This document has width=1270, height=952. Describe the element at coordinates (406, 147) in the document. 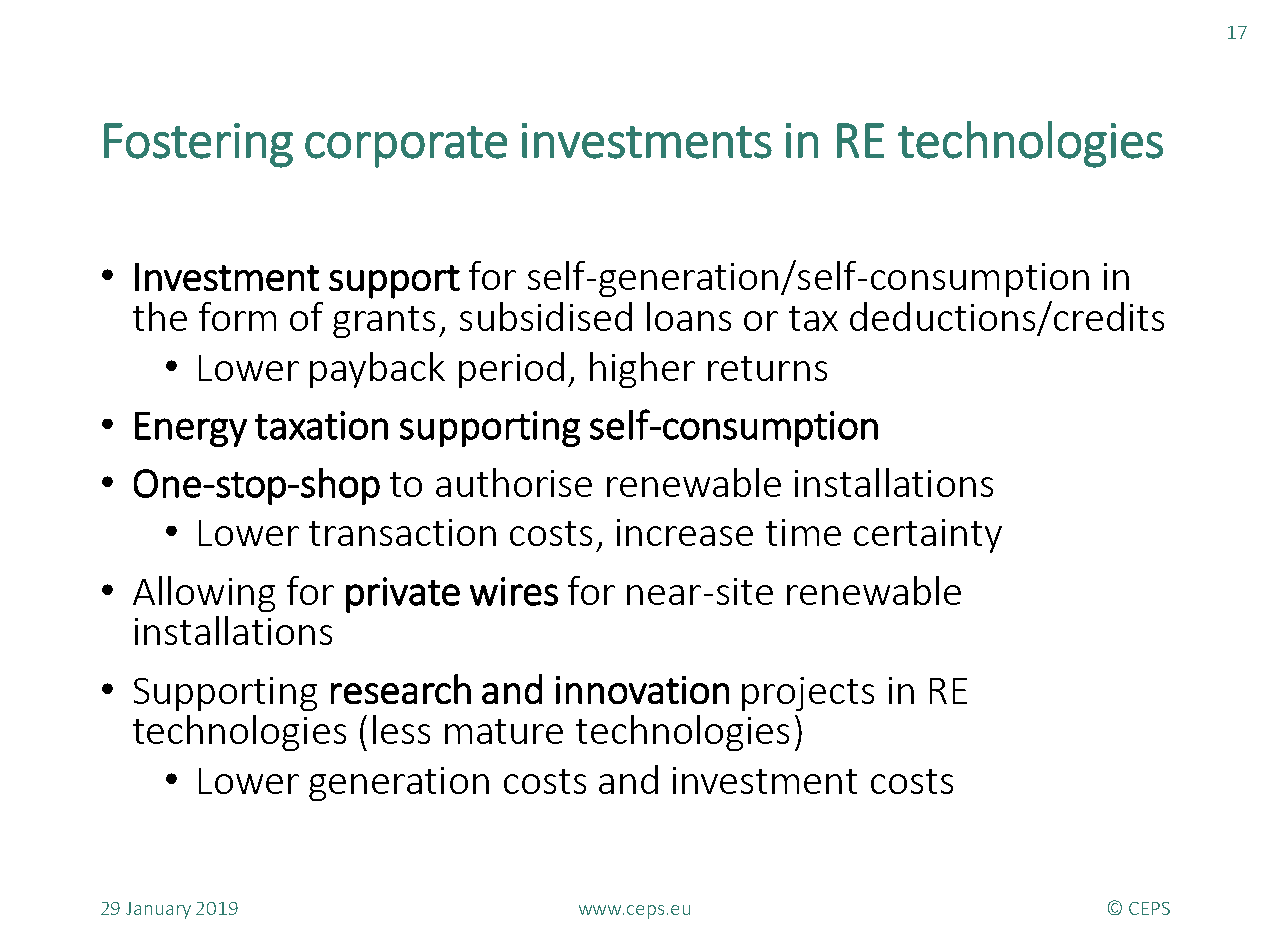

I see `corporate` at that location.
